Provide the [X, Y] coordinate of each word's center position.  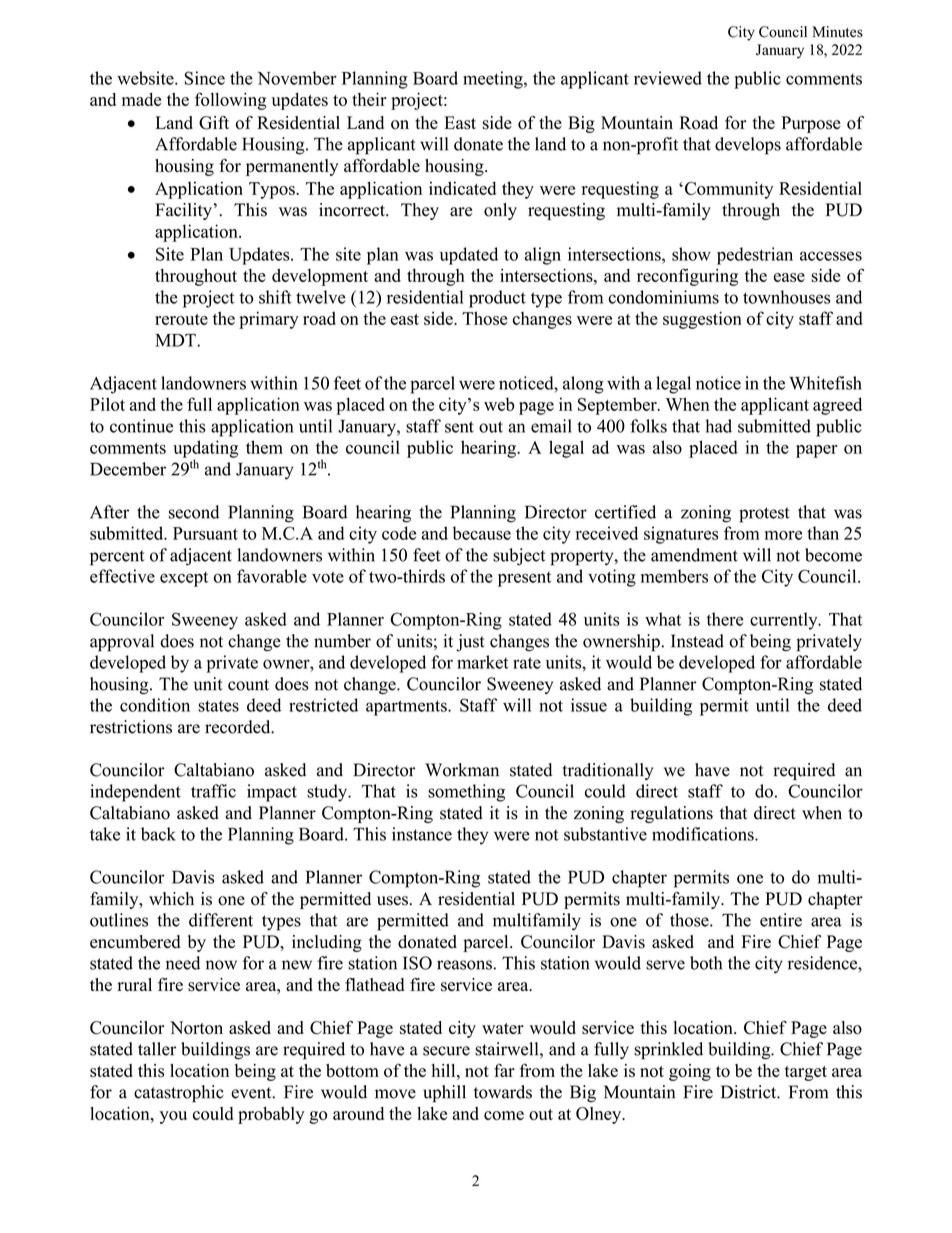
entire [781, 920]
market [482, 662]
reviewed [668, 78]
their [369, 99]
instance [422, 834]
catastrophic [179, 1094]
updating [206, 450]
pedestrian [755, 256]
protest [764, 515]
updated [469, 256]
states [218, 706]
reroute [181, 319]
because [482, 533]
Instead [697, 641]
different [221, 920]
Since [205, 78]
